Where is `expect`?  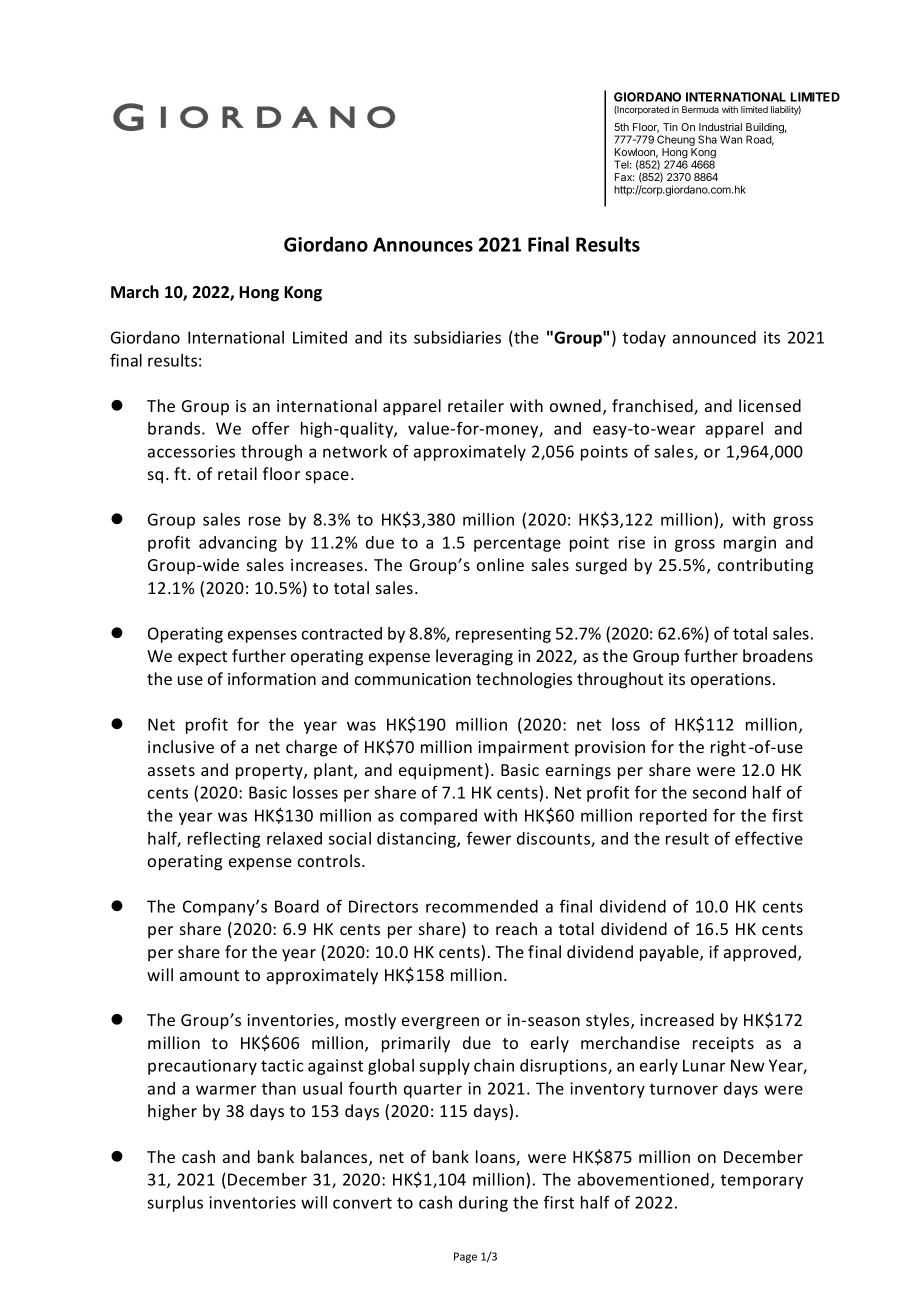
expect is located at coordinates (202, 658).
